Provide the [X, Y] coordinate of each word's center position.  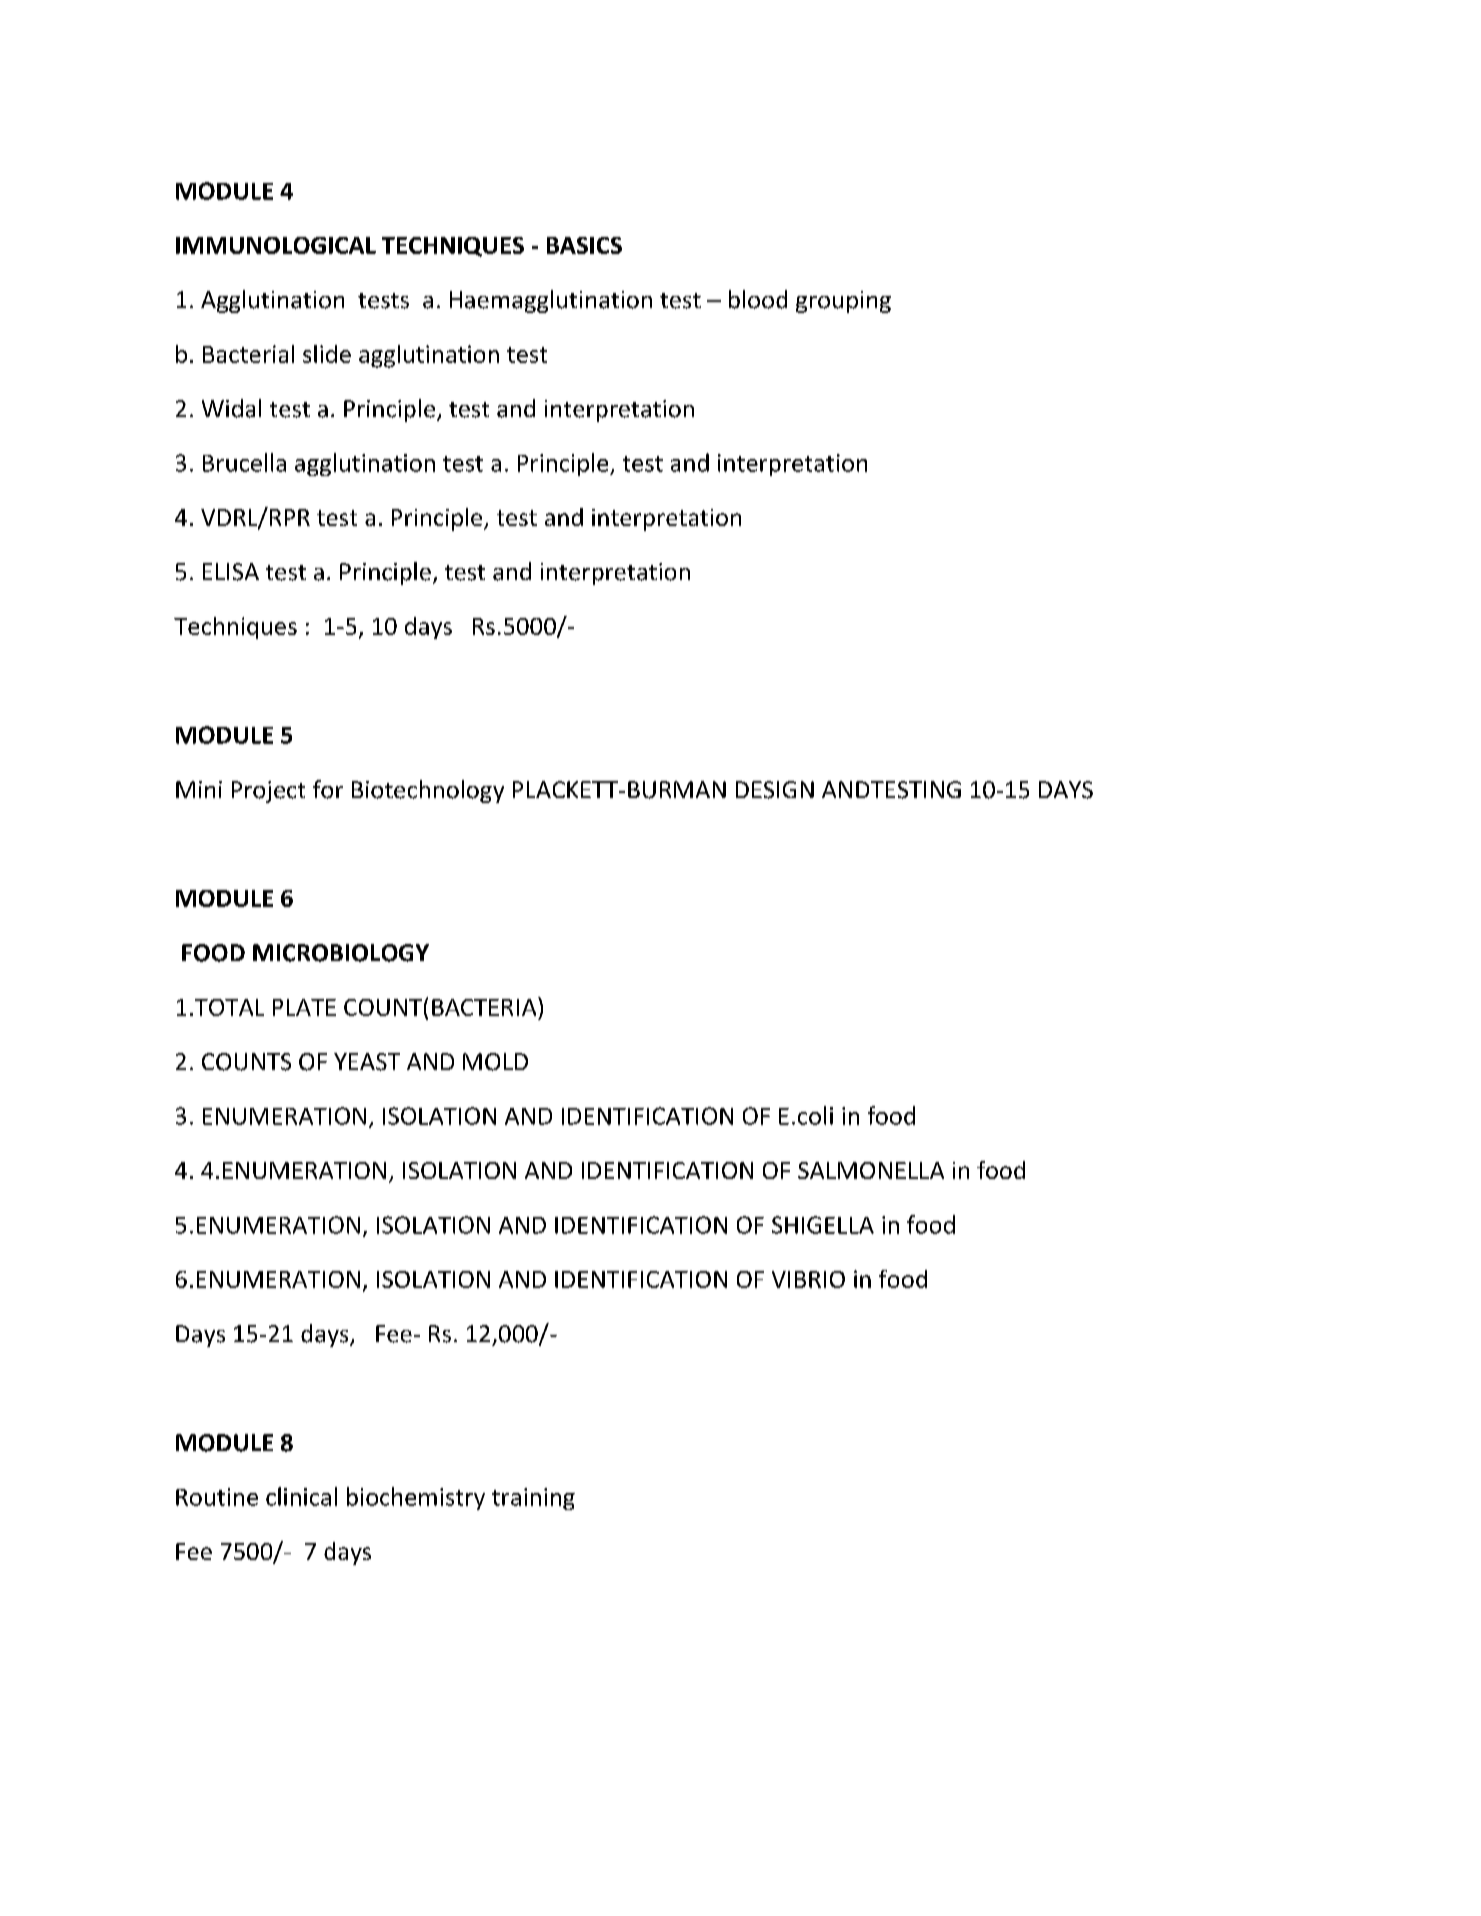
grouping [843, 302]
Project [268, 792]
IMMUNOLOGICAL [276, 245]
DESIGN [775, 790]
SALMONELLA [871, 1170]
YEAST [367, 1062]
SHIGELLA [823, 1225]
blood [758, 299]
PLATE [304, 1007]
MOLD [495, 1062]
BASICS [584, 245]
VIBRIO [808, 1279]
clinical [301, 1496]
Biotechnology [428, 791]
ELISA [231, 572]
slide [327, 354]
